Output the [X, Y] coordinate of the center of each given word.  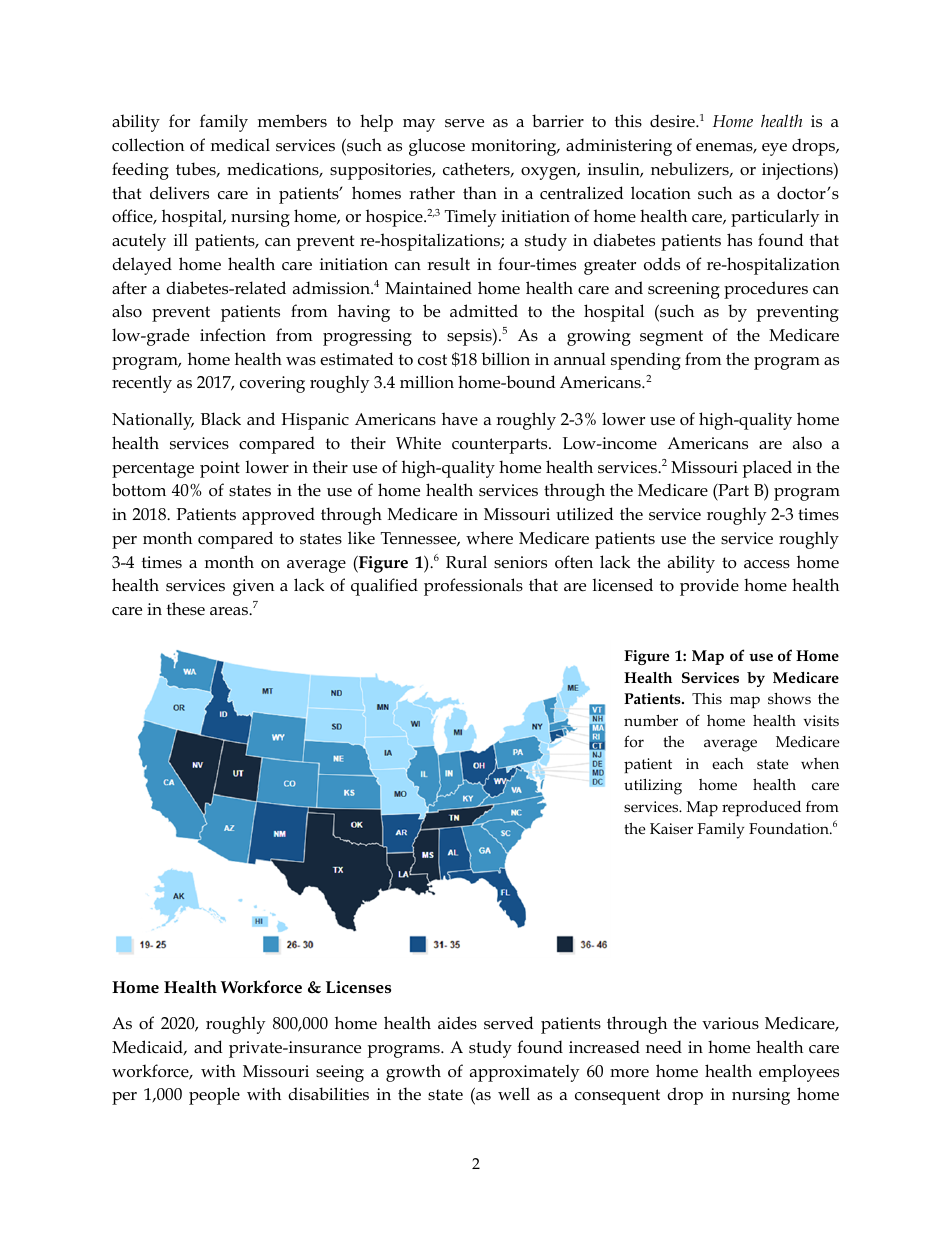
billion [505, 358]
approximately [525, 1073]
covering [272, 384]
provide [709, 587]
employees [799, 1073]
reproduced [761, 808]
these [186, 608]
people [214, 1096]
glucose [437, 147]
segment [671, 338]
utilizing [653, 787]
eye [774, 149]
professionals [473, 587]
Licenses [358, 987]
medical [240, 145]
